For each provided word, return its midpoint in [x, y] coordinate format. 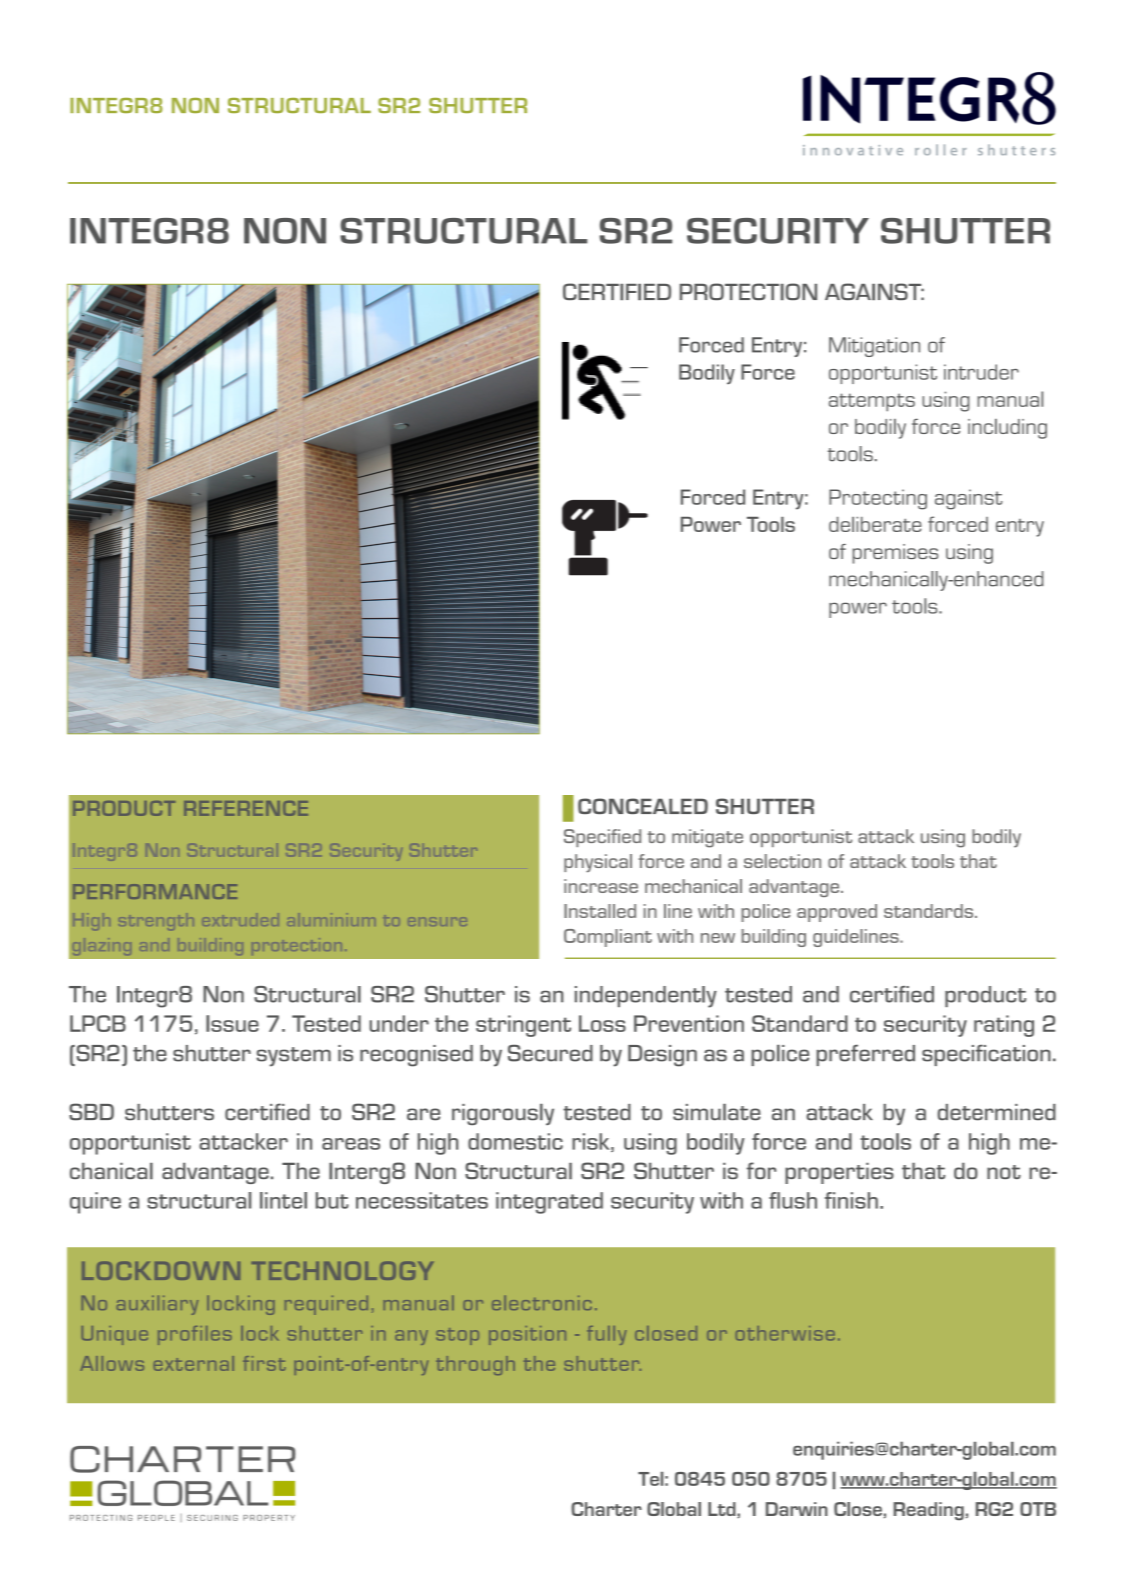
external [193, 1363]
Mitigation [874, 347]
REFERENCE [246, 808]
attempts [872, 402]
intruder [981, 372]
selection [782, 861]
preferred [865, 1055]
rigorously [503, 1114]
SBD [91, 1112]
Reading [929, 1511]
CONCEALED [643, 806]
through [475, 1365]
